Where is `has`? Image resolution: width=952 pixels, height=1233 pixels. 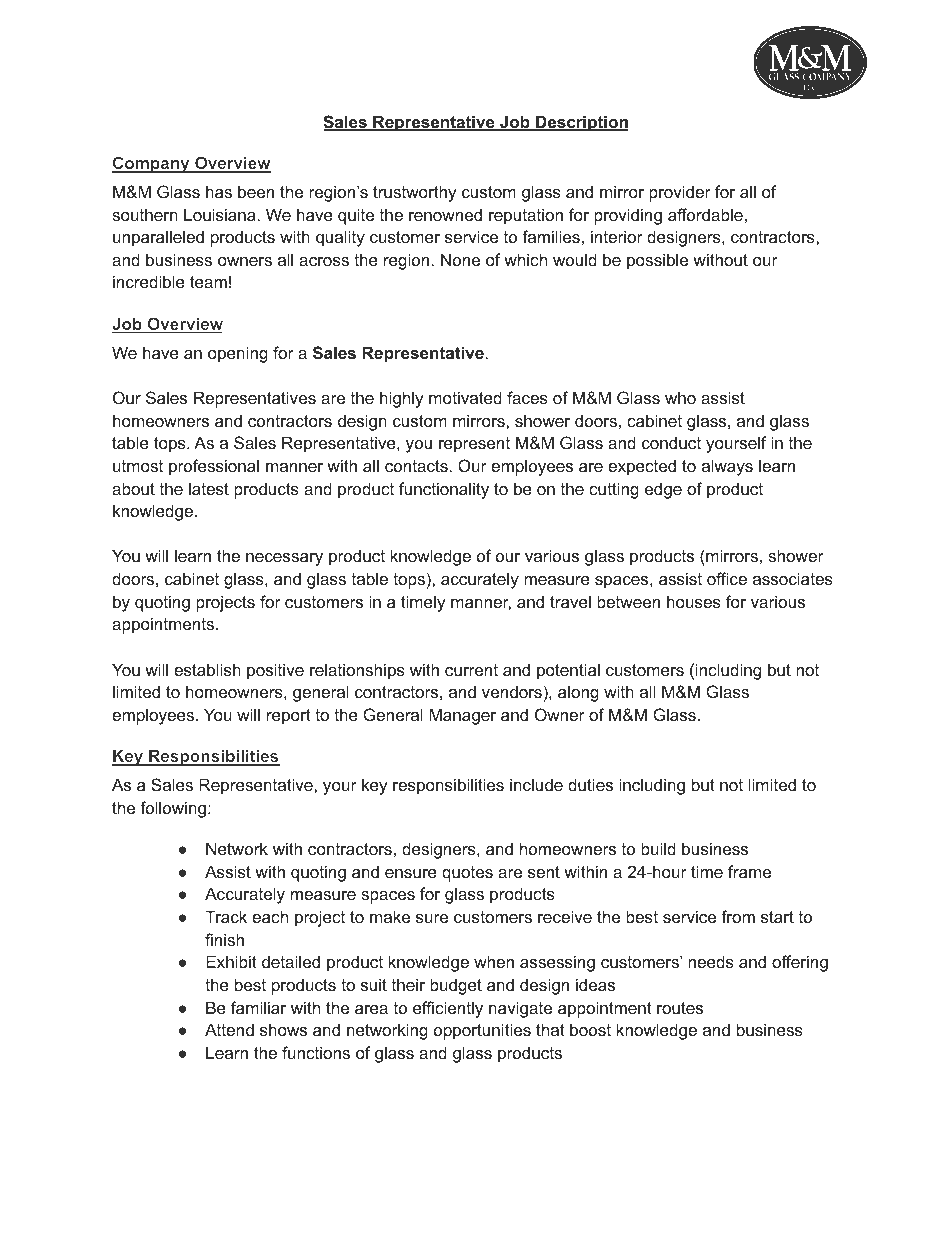 has is located at coordinates (219, 191).
